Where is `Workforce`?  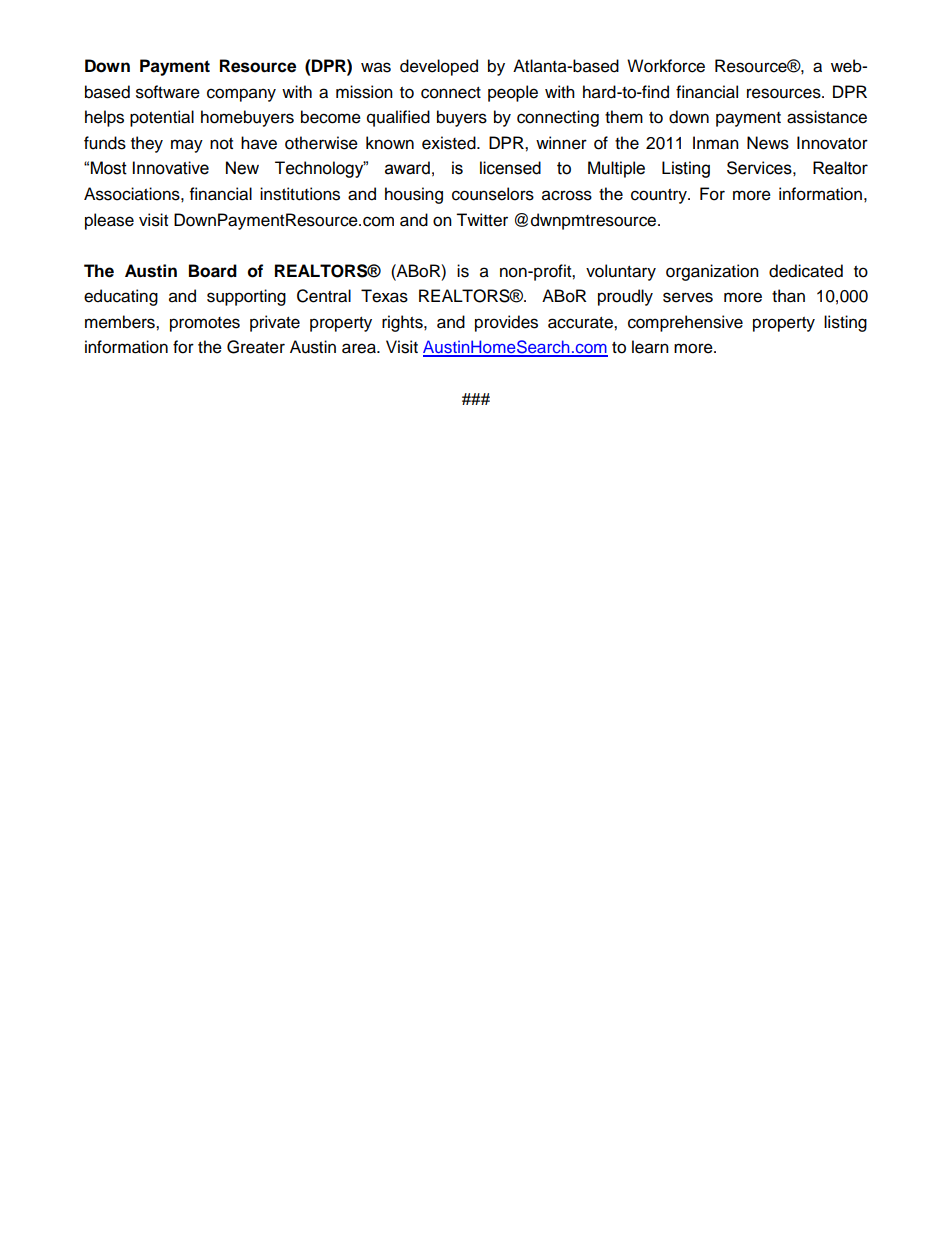 Workforce is located at coordinates (666, 66).
